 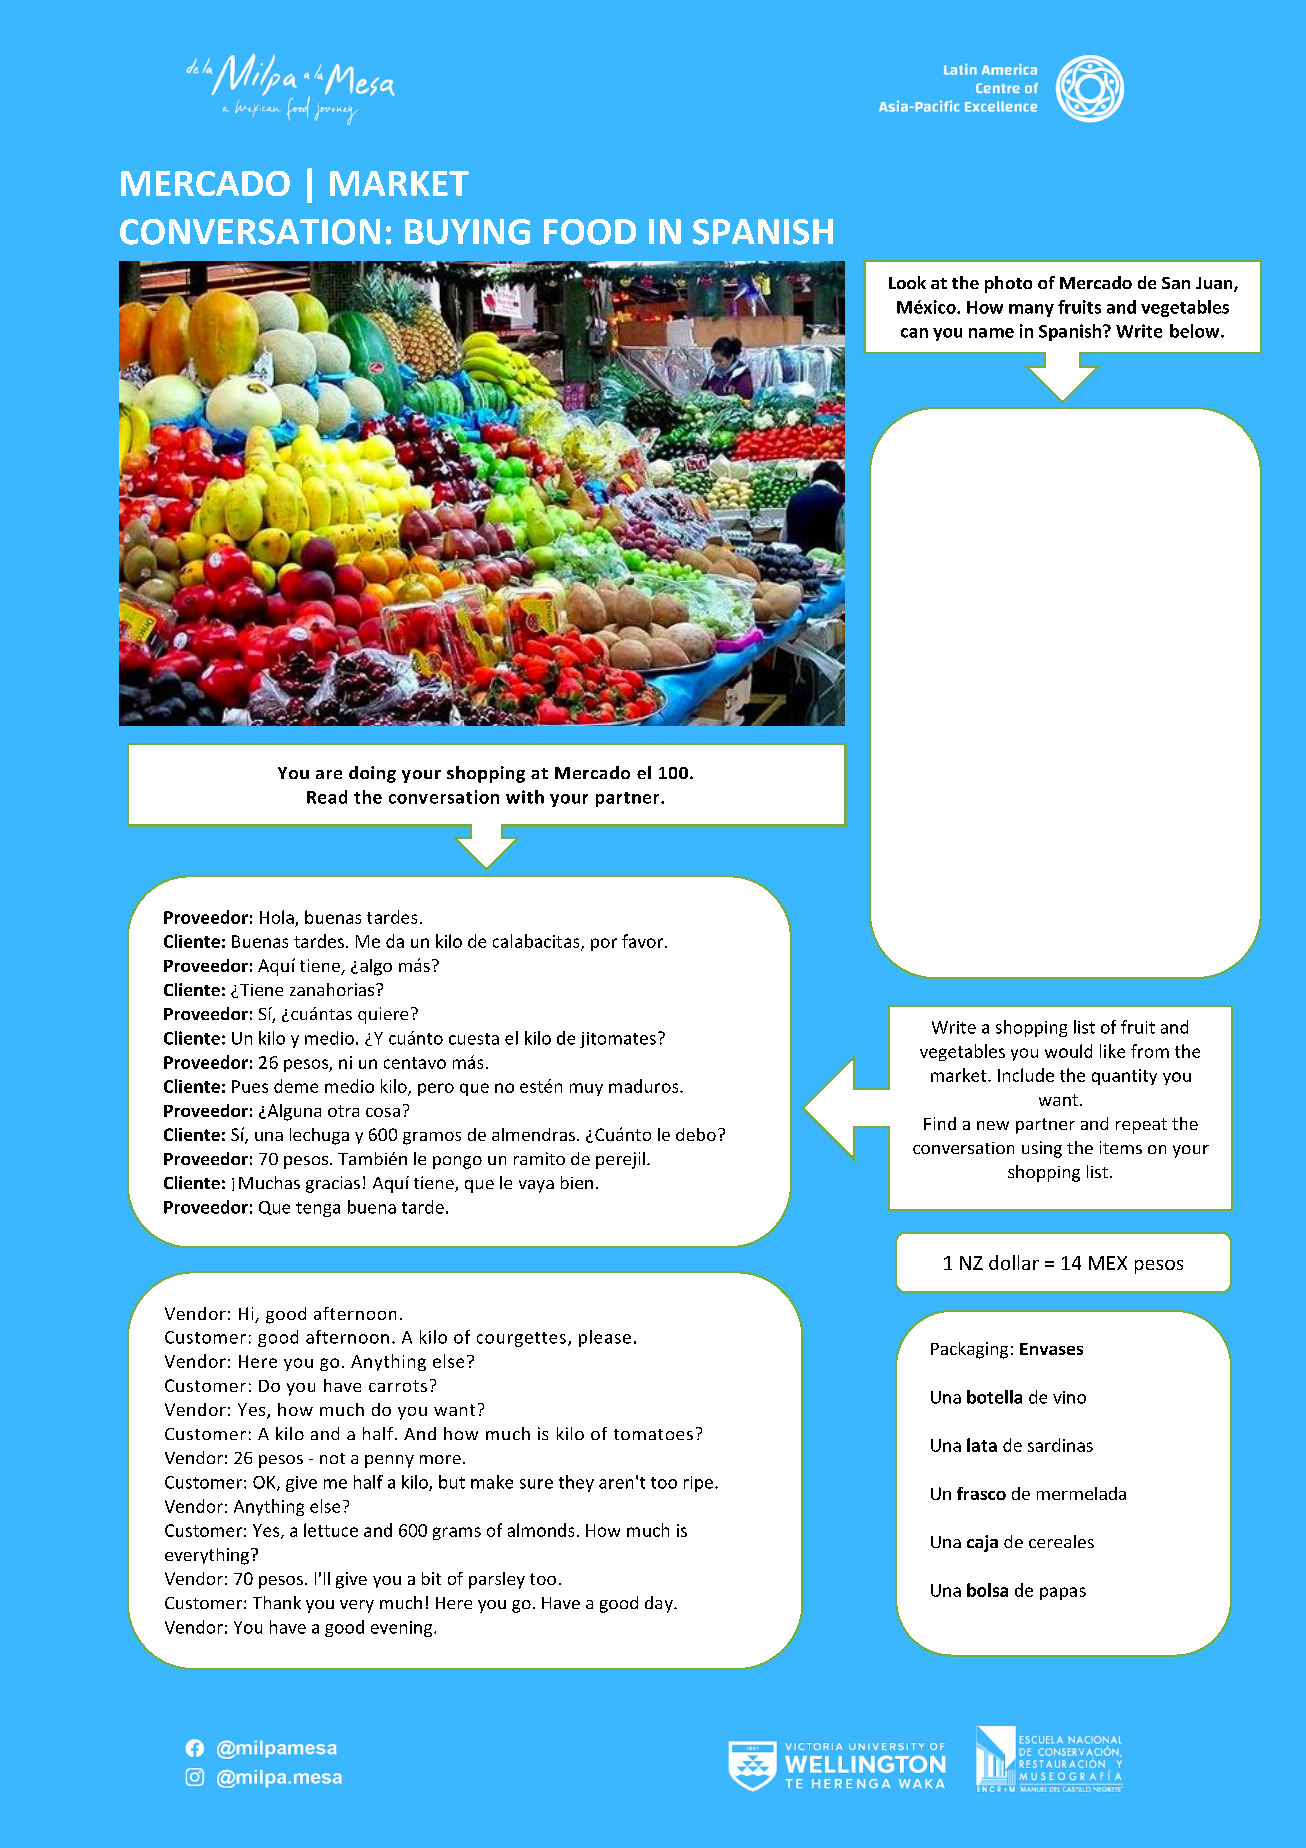 What do you see at coordinates (431, 1578) in the screenshot?
I see `bit` at bounding box center [431, 1578].
